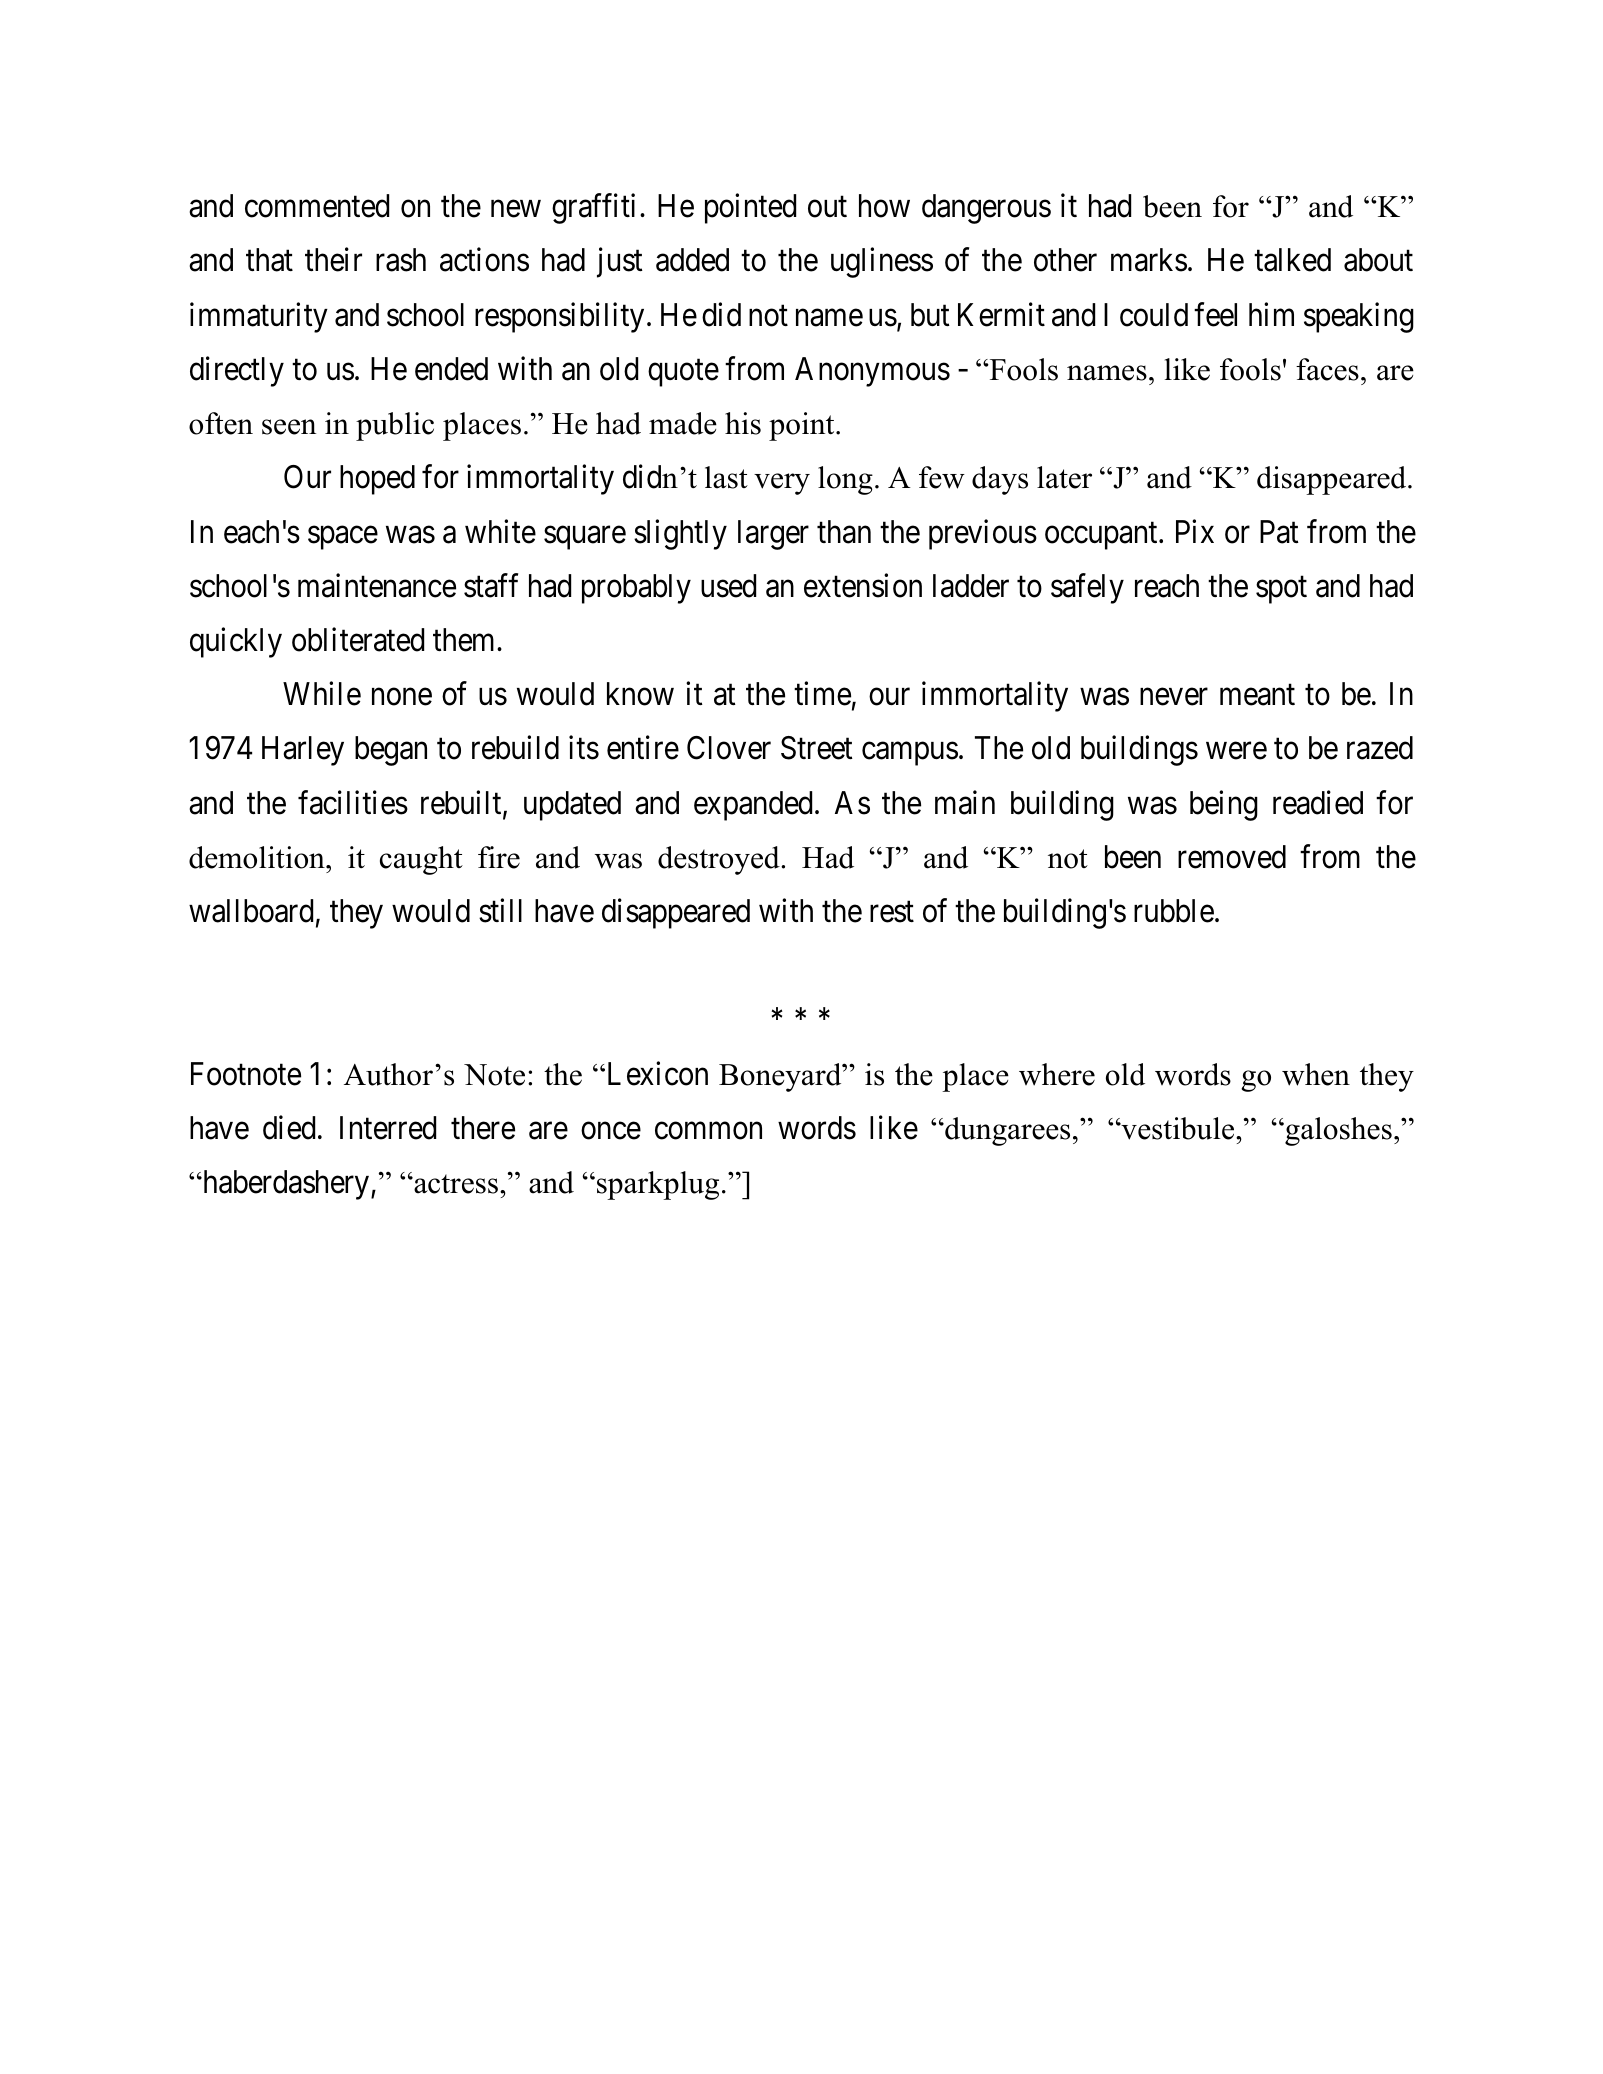 Image resolution: width=1603 pixels, height=2074 pixels. Describe the element at coordinates (1316, 1074) in the screenshot. I see `when` at that location.
